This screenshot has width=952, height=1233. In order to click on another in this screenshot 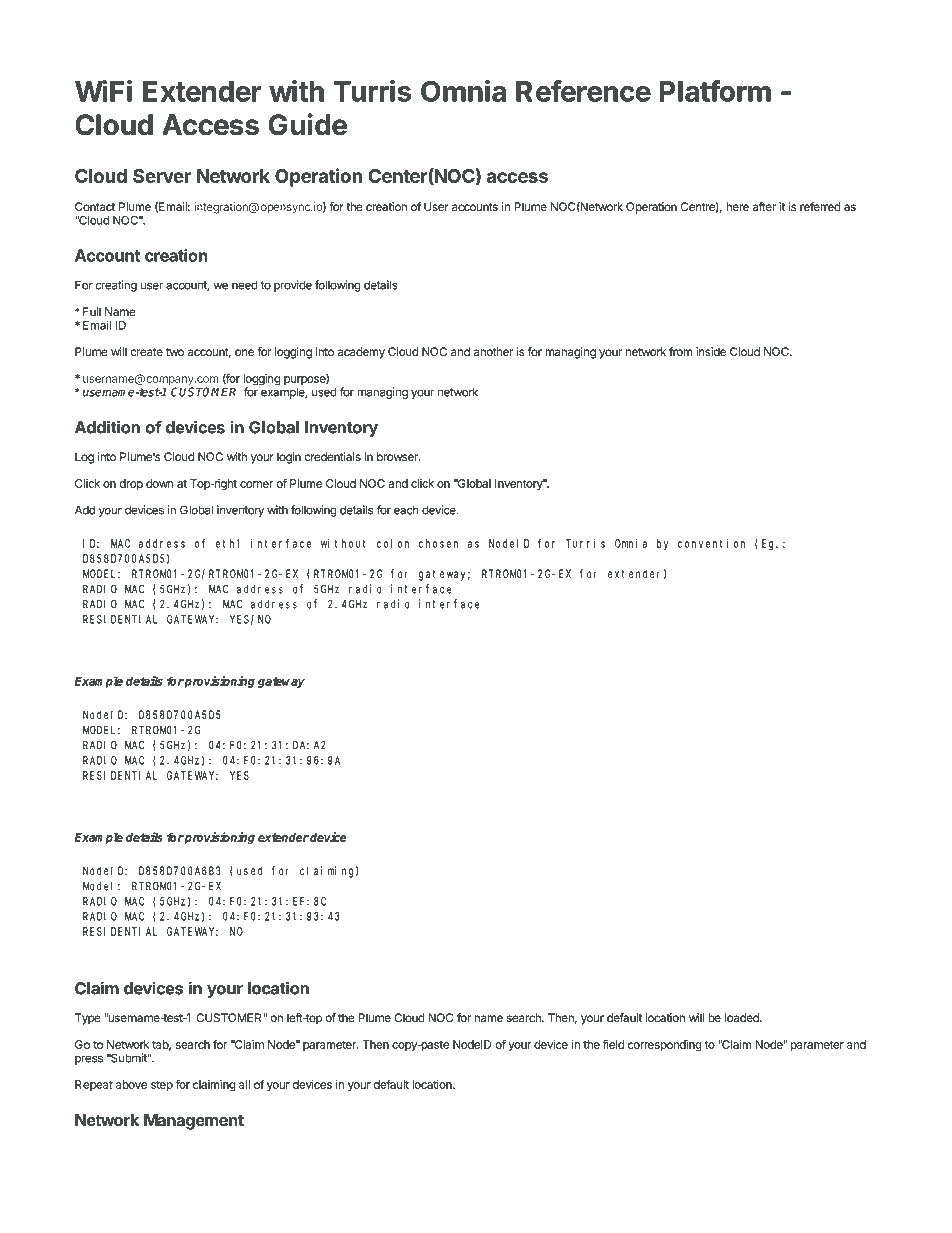, I will do `click(493, 352)`.
